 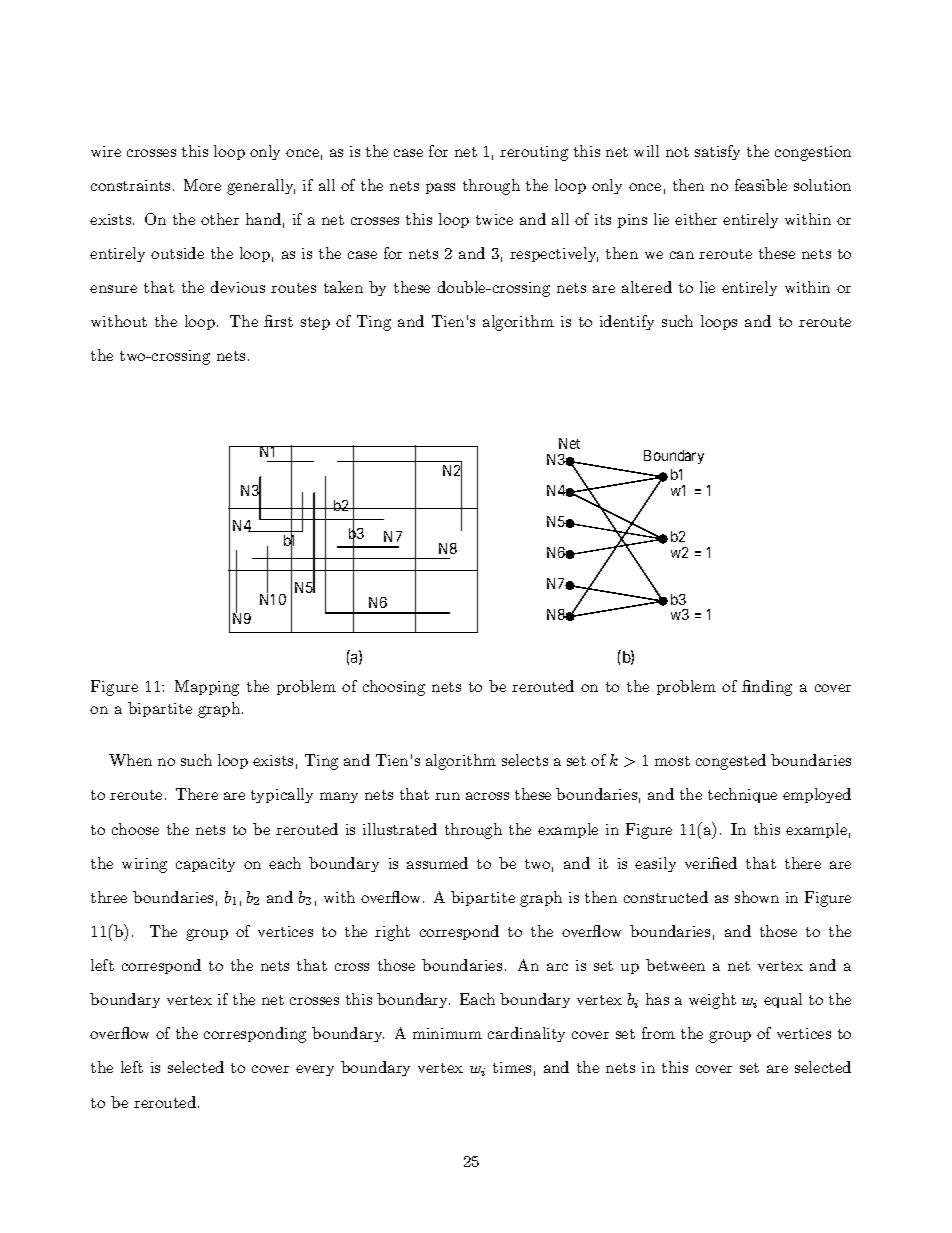 What do you see at coordinates (767, 688) in the screenshot?
I see `finding` at bounding box center [767, 688].
